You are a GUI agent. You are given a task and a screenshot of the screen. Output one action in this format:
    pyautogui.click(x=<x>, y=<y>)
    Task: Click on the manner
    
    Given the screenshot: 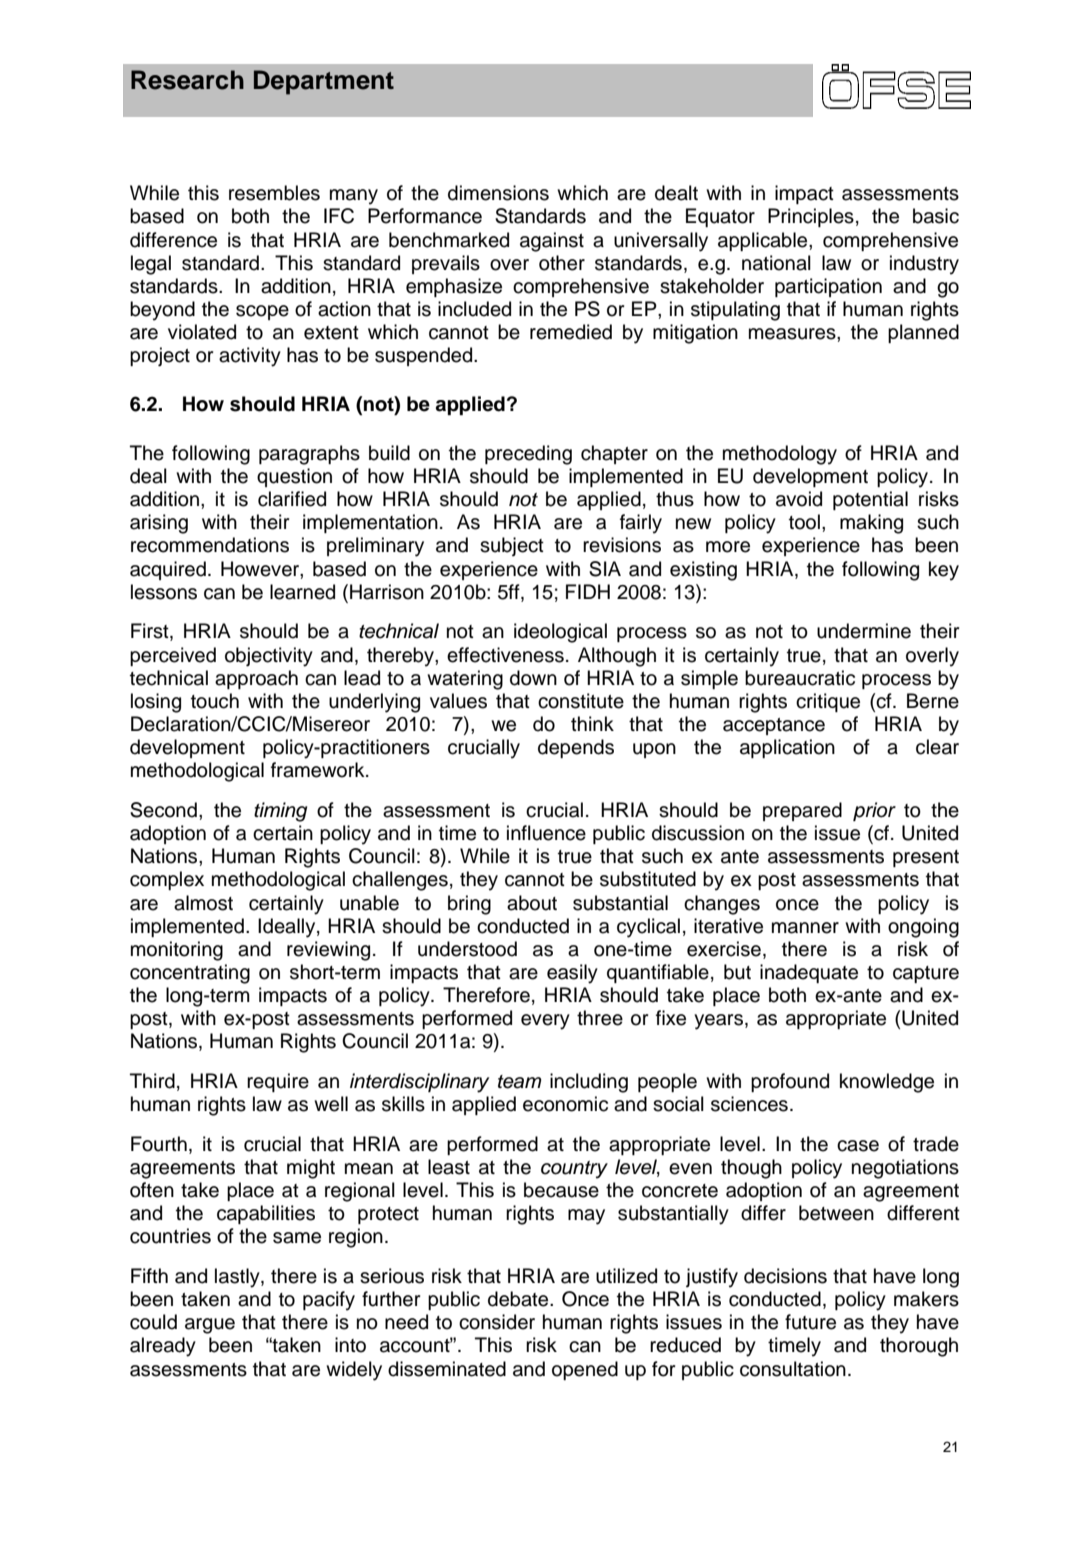 What is the action you would take?
    pyautogui.click(x=805, y=928)
